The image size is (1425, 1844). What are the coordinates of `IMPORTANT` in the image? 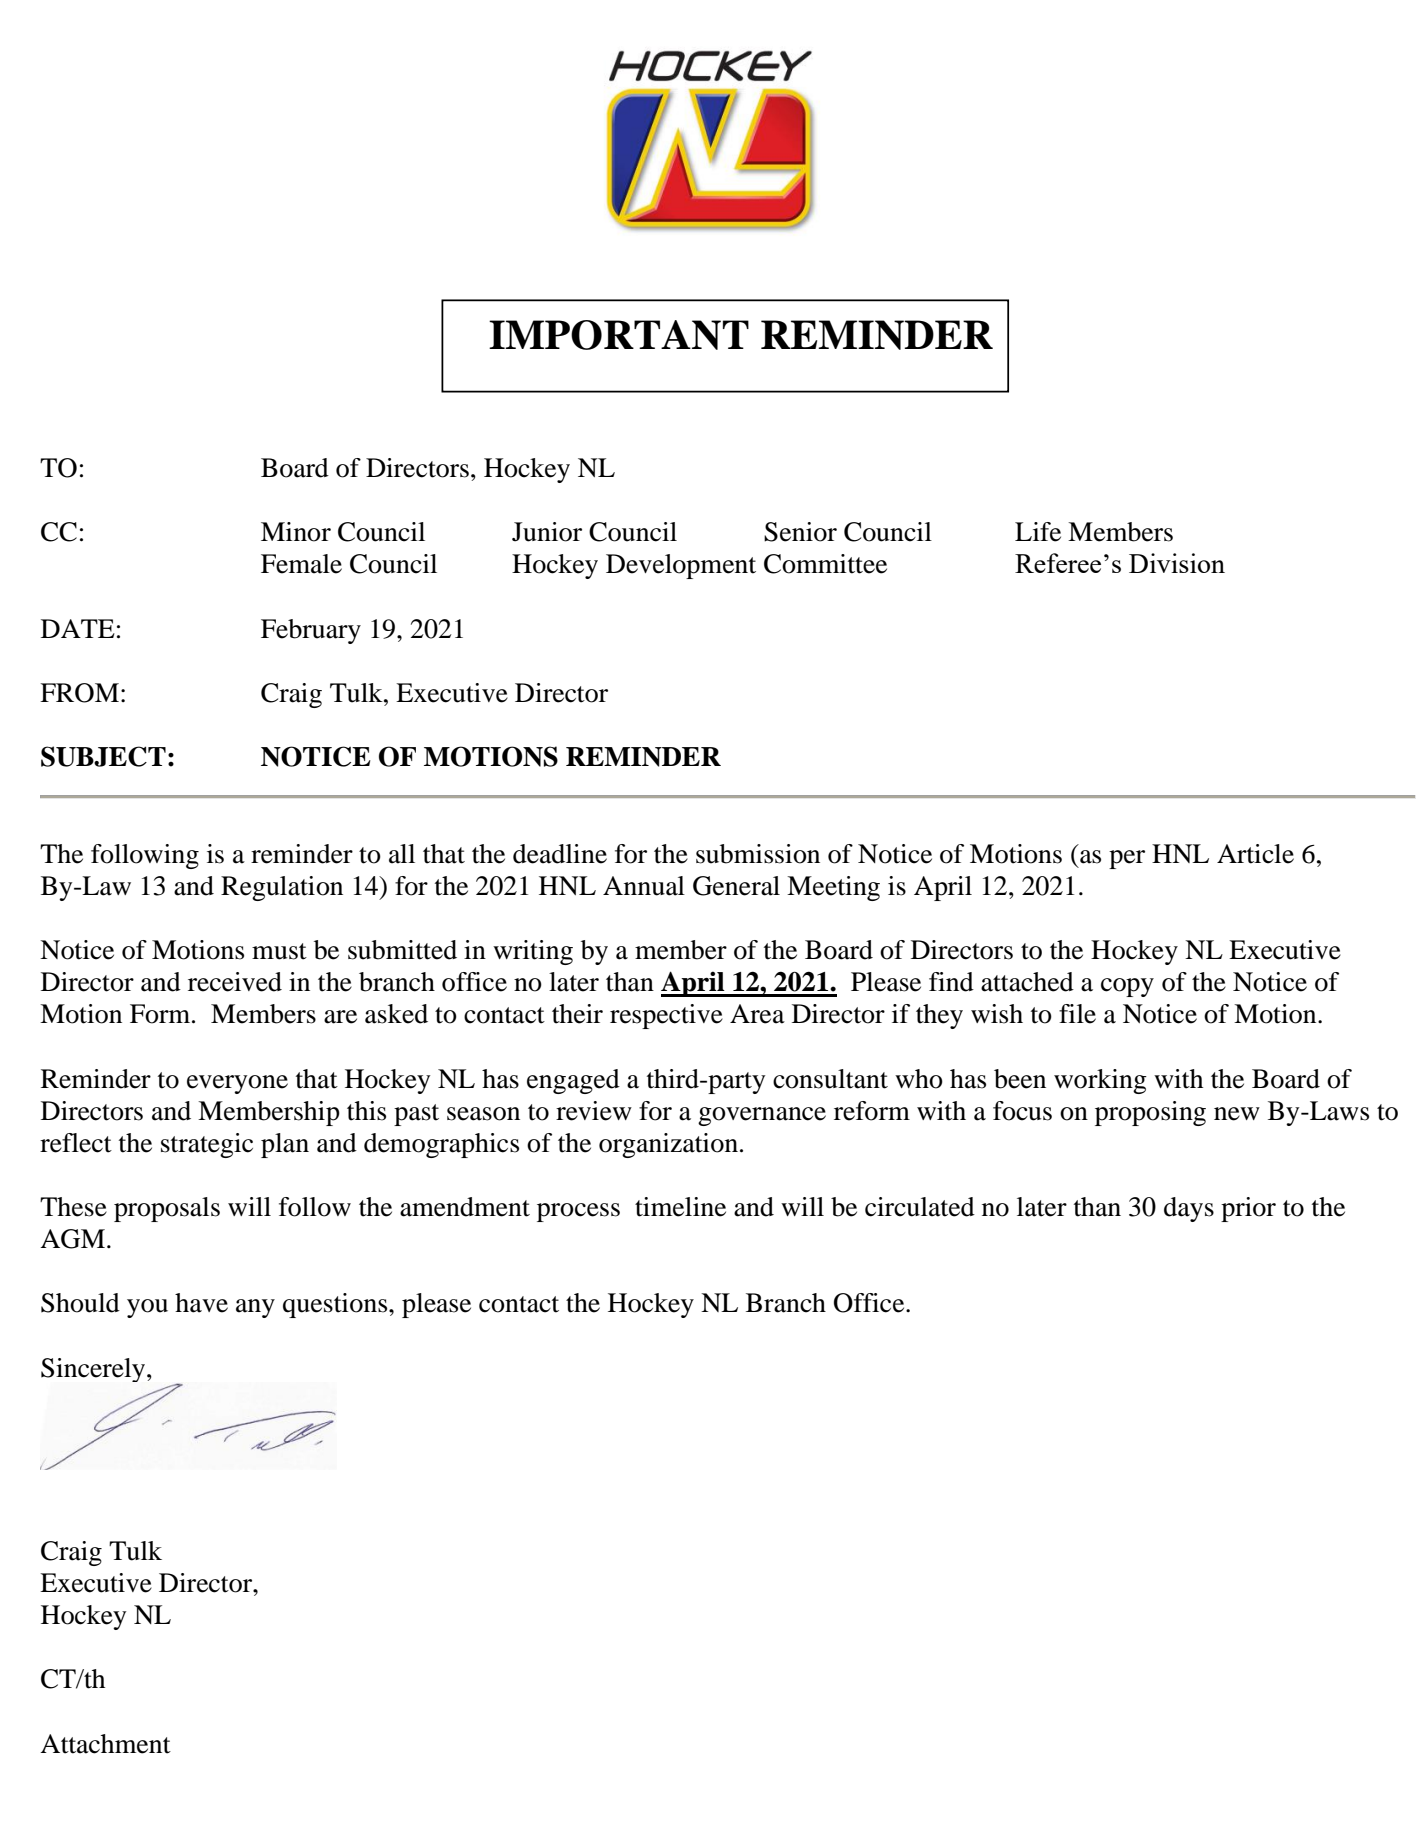 It's located at (619, 335).
